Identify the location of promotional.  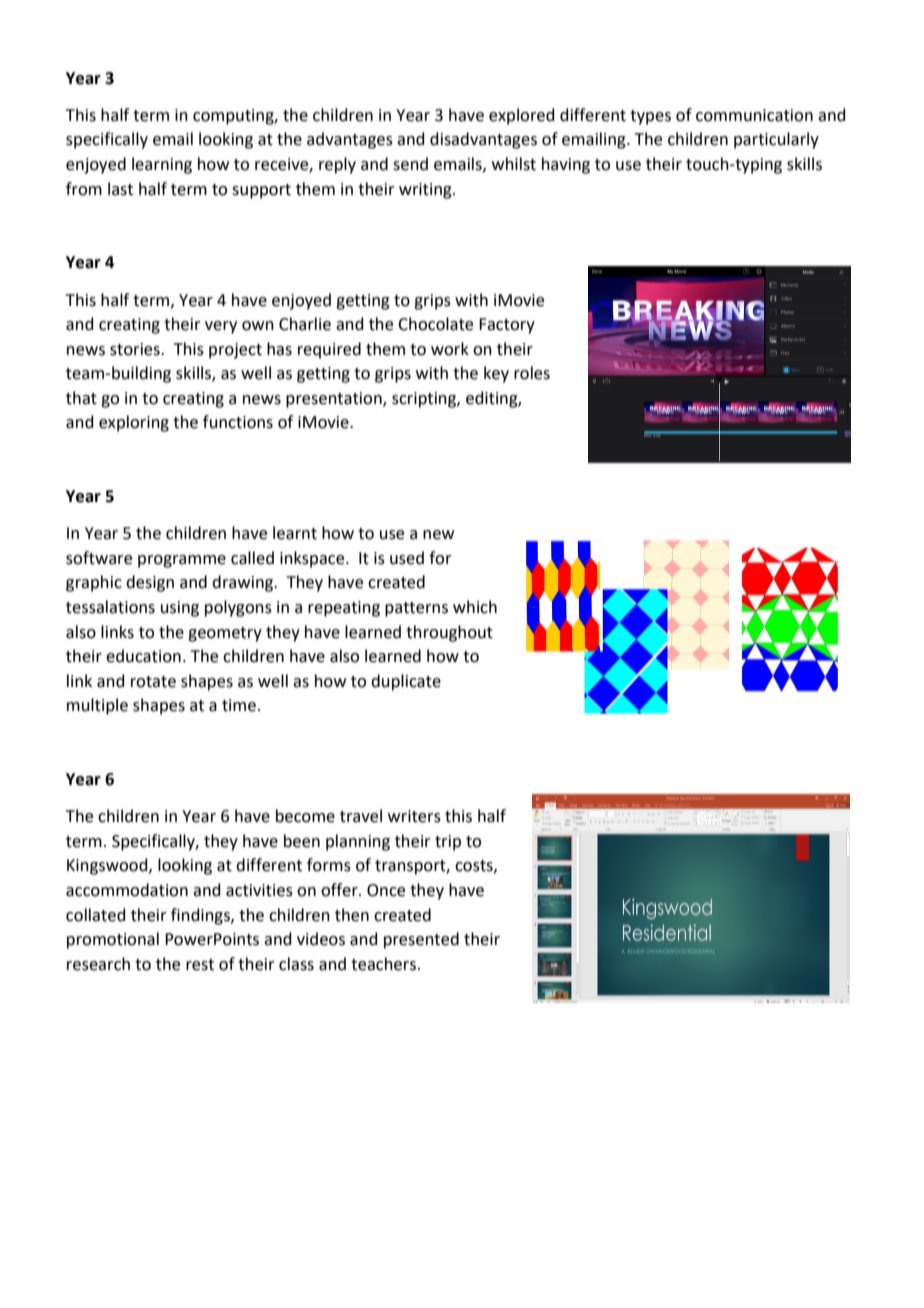
(113, 940).
